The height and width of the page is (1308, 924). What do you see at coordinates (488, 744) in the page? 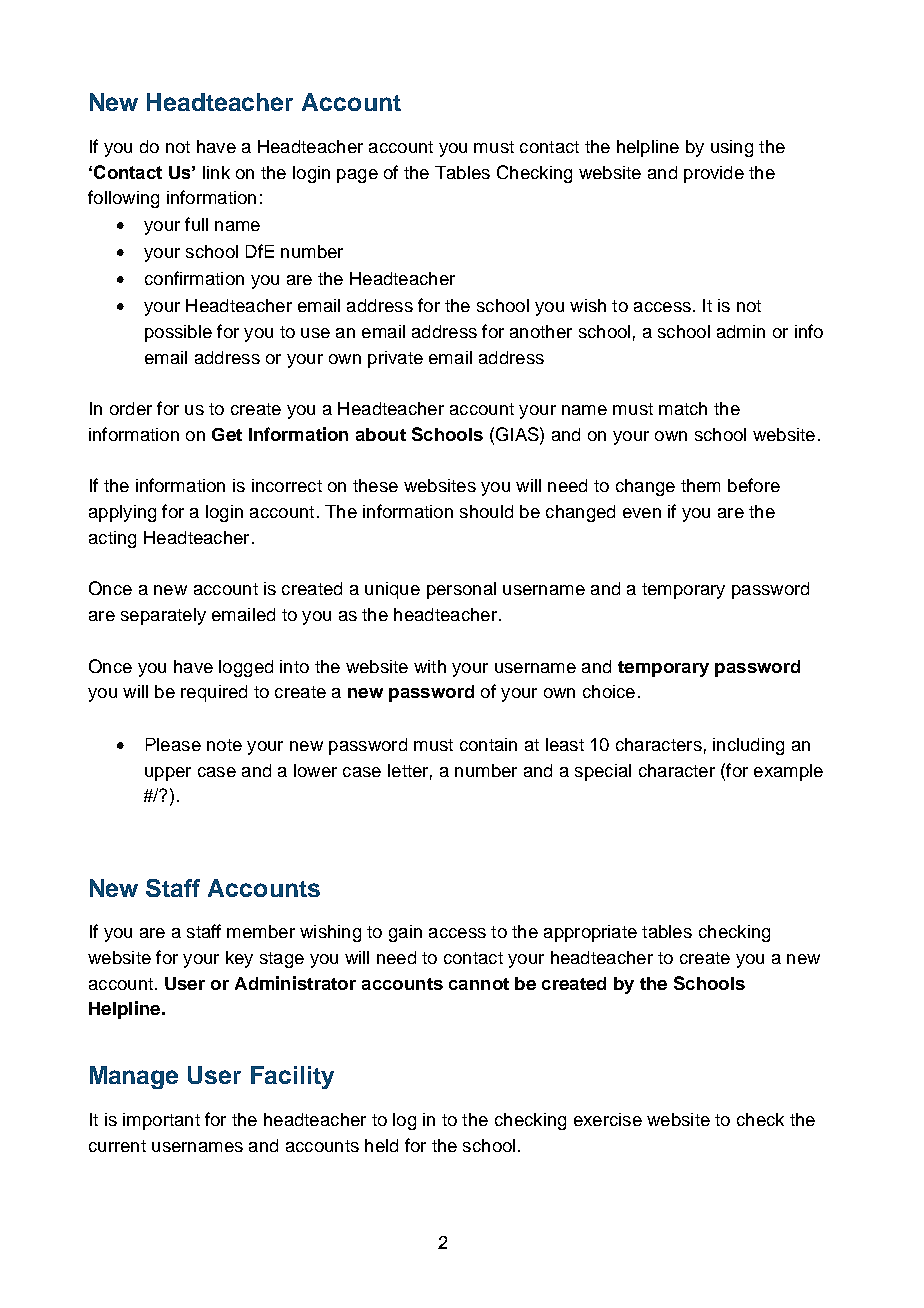
I see `contain` at bounding box center [488, 744].
